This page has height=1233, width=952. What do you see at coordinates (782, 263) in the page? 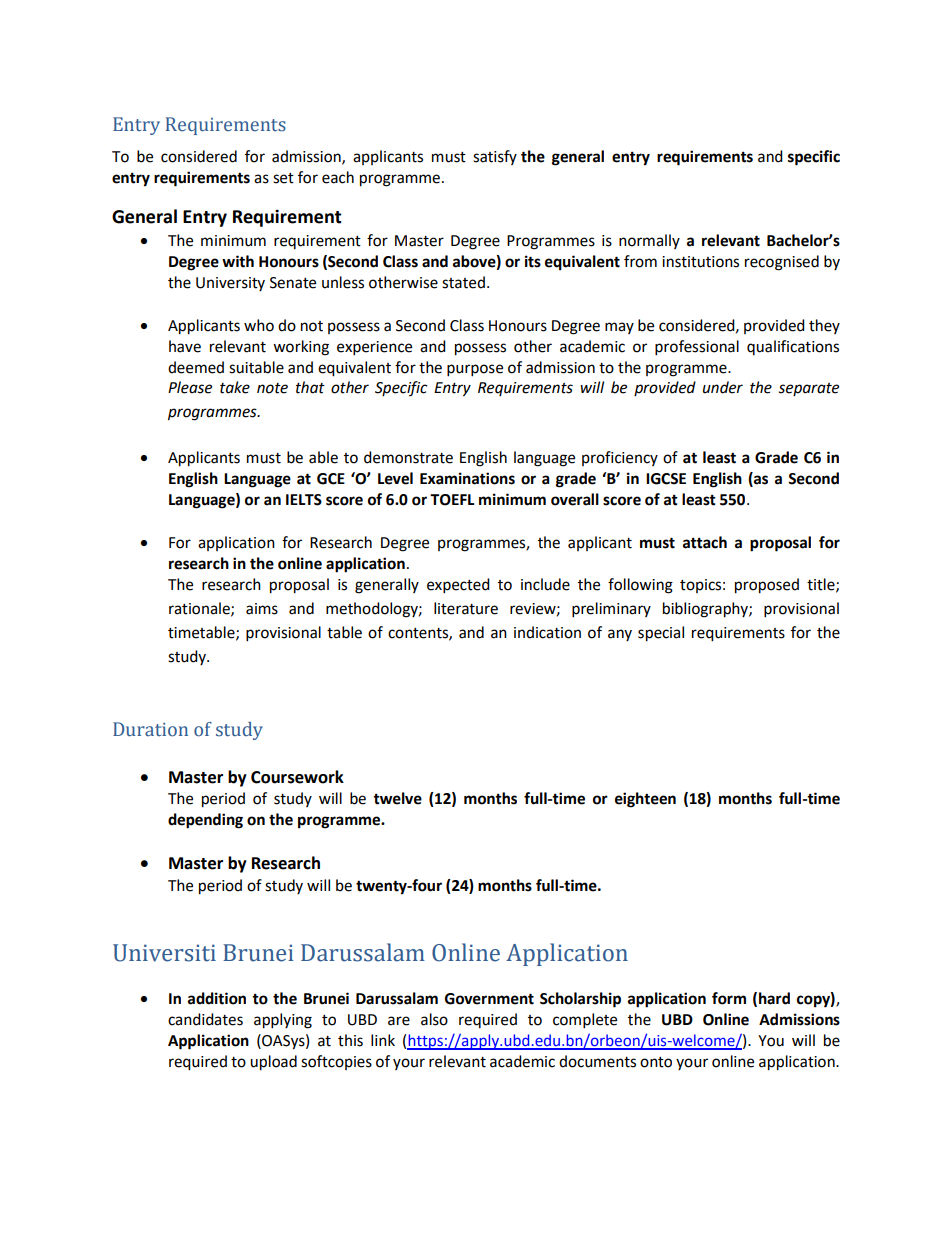
I see `recognised` at bounding box center [782, 263].
